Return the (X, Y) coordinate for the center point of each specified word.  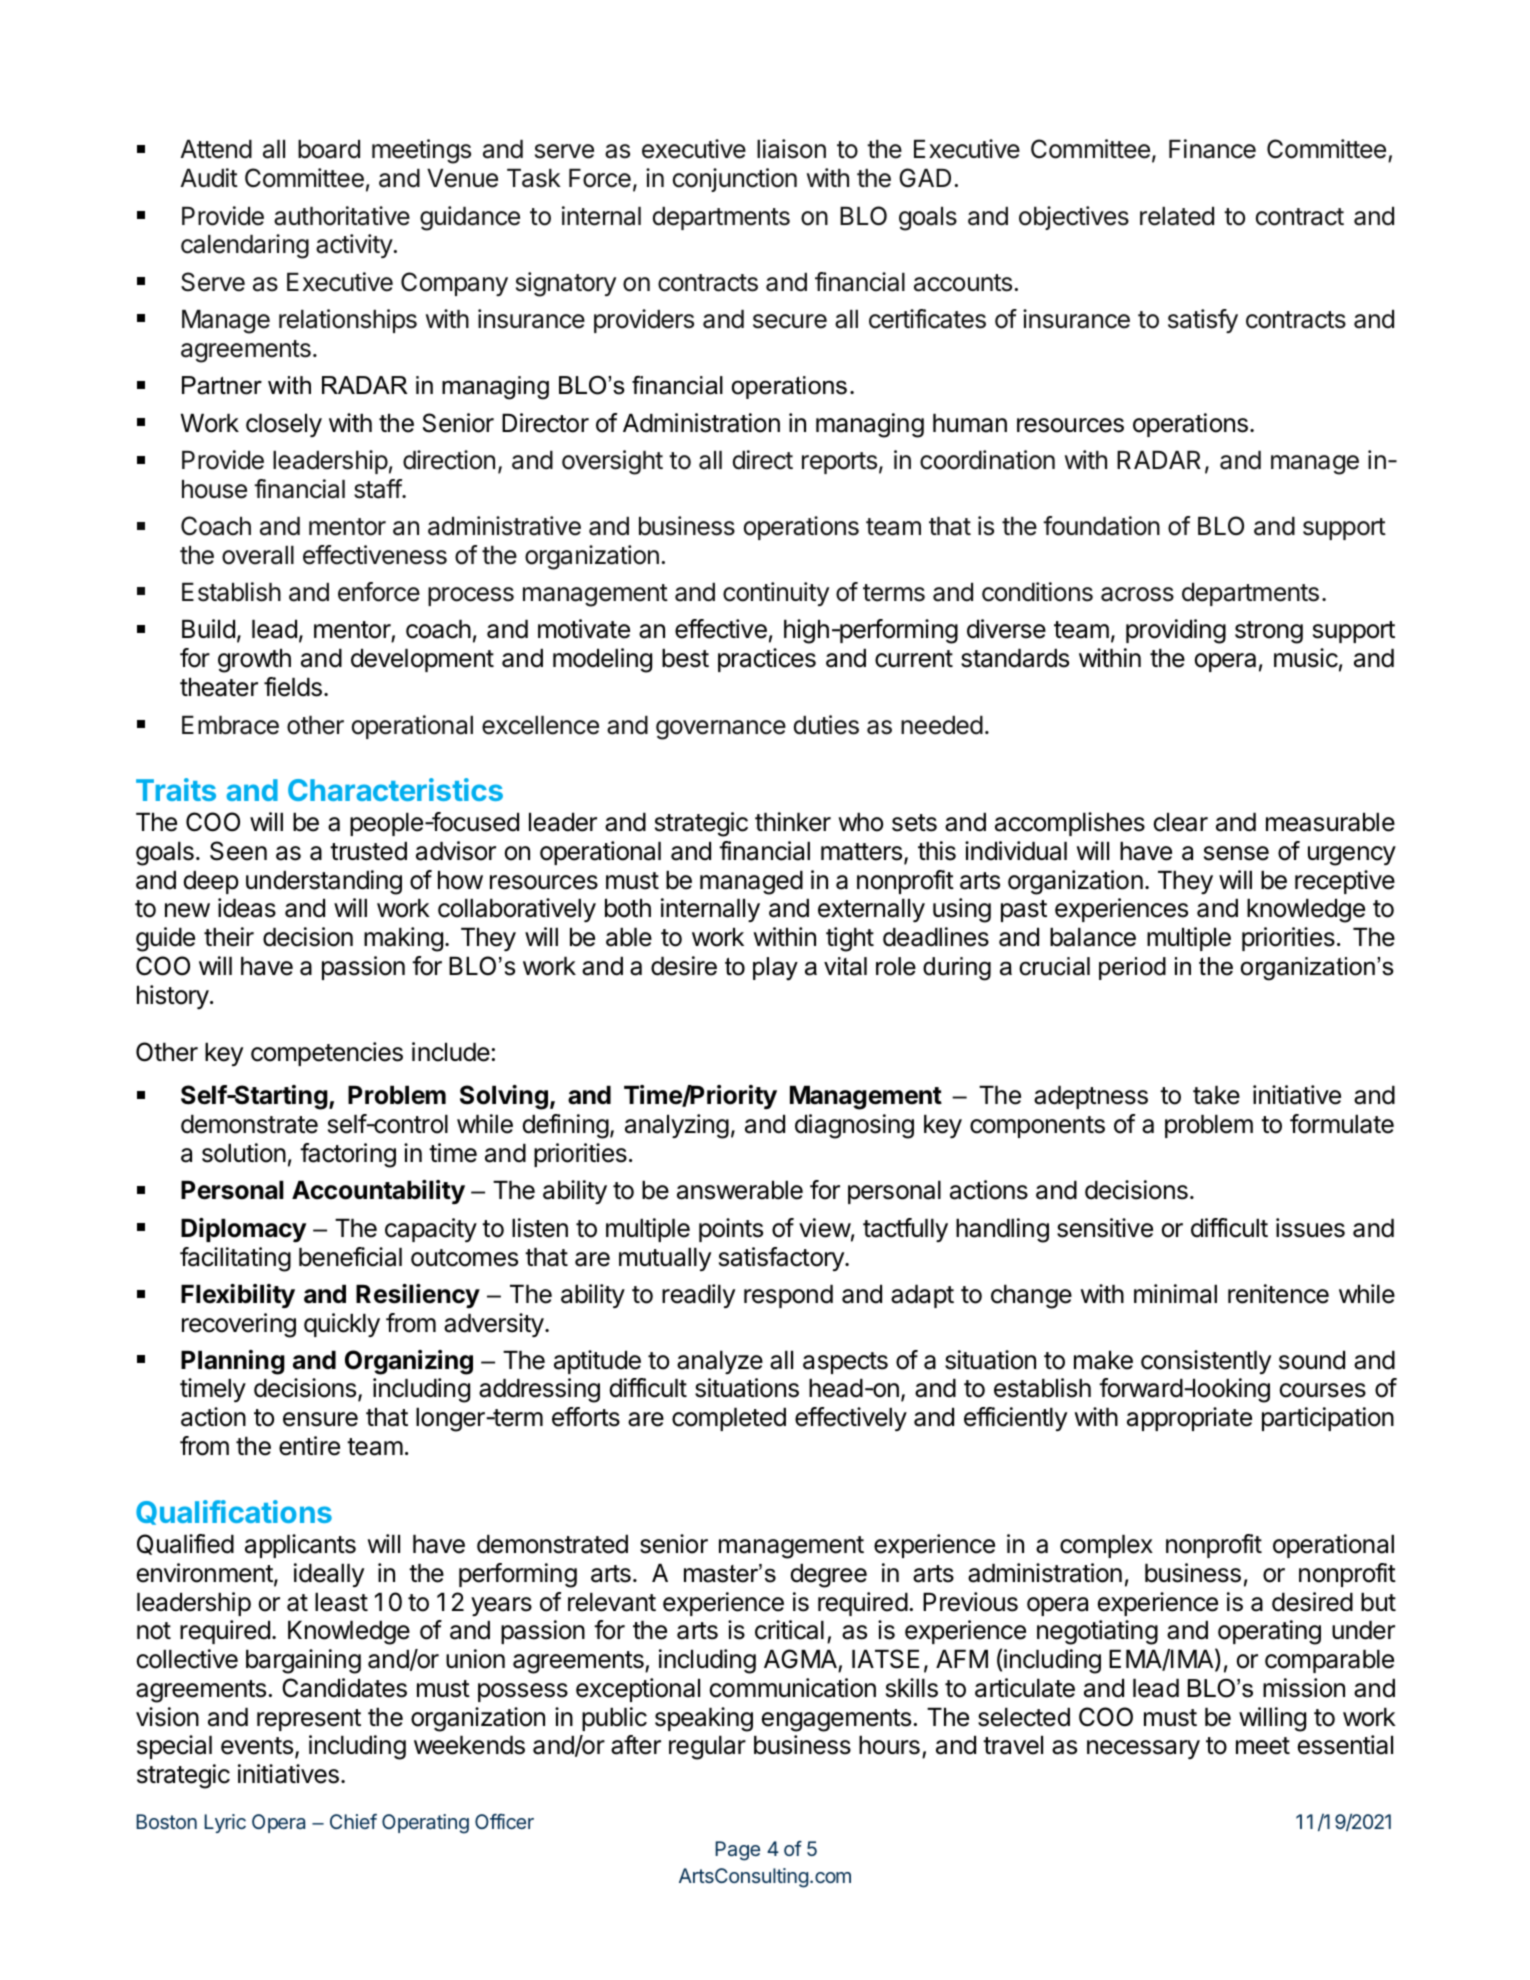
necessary (1143, 1749)
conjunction (735, 180)
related (1177, 216)
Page (737, 1851)
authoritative (342, 216)
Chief (353, 1821)
